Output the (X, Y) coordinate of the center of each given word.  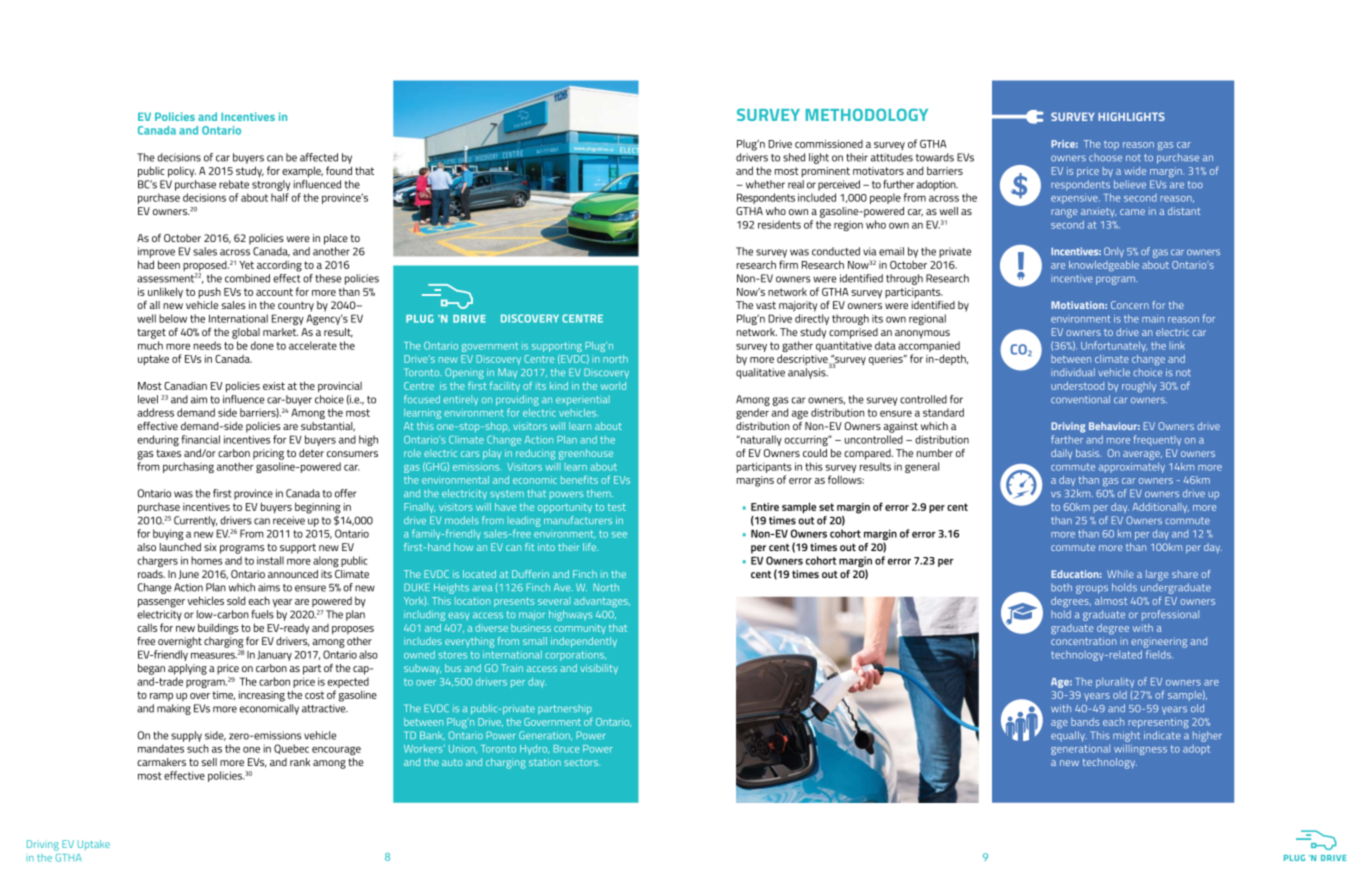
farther (1067, 439)
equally (1069, 736)
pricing (268, 454)
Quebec (291, 749)
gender (752, 413)
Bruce (566, 749)
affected (319, 157)
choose (1105, 157)
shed (794, 157)
